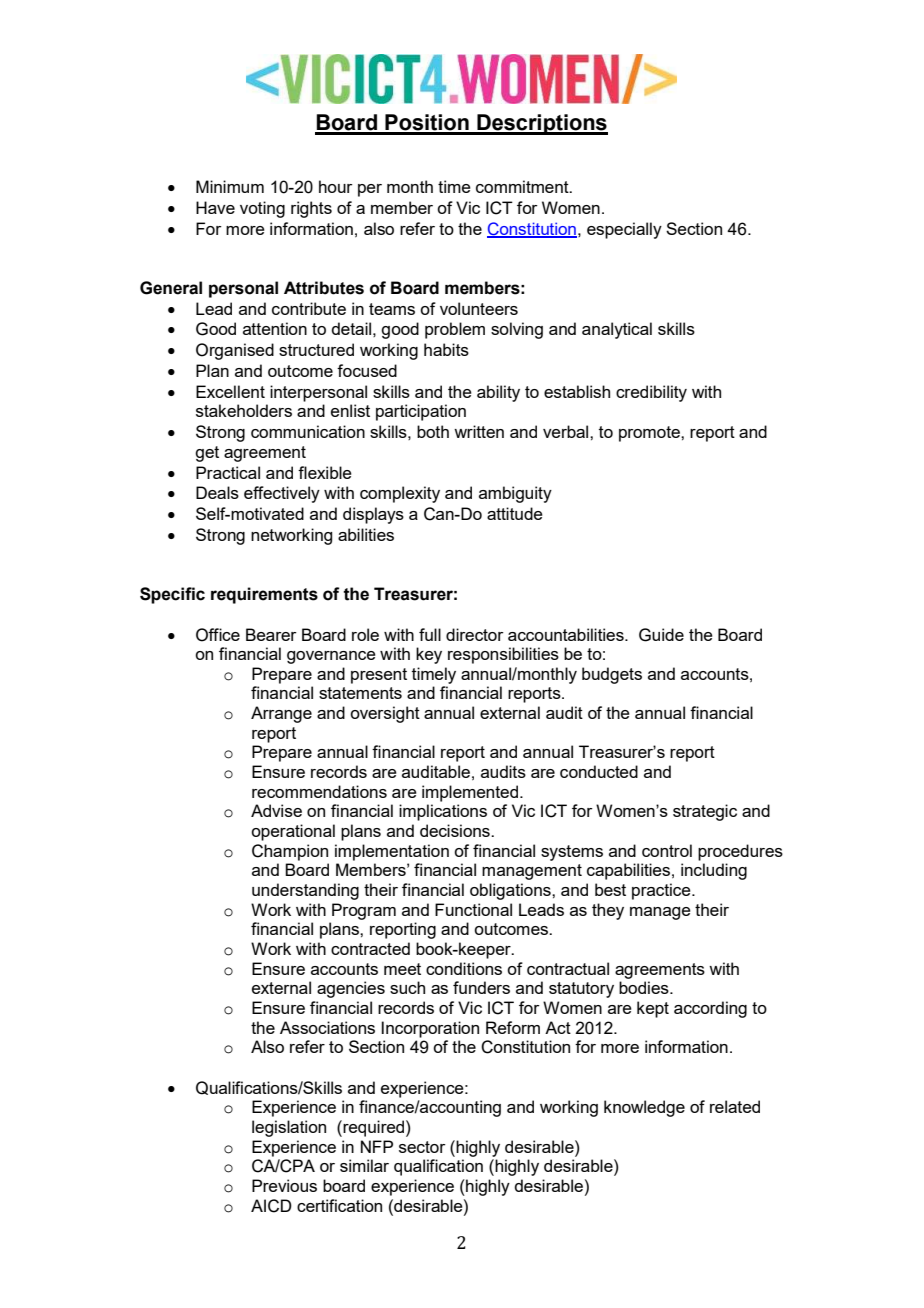 The width and height of the screenshot is (924, 1308). What do you see at coordinates (218, 635) in the screenshot?
I see `Office` at bounding box center [218, 635].
